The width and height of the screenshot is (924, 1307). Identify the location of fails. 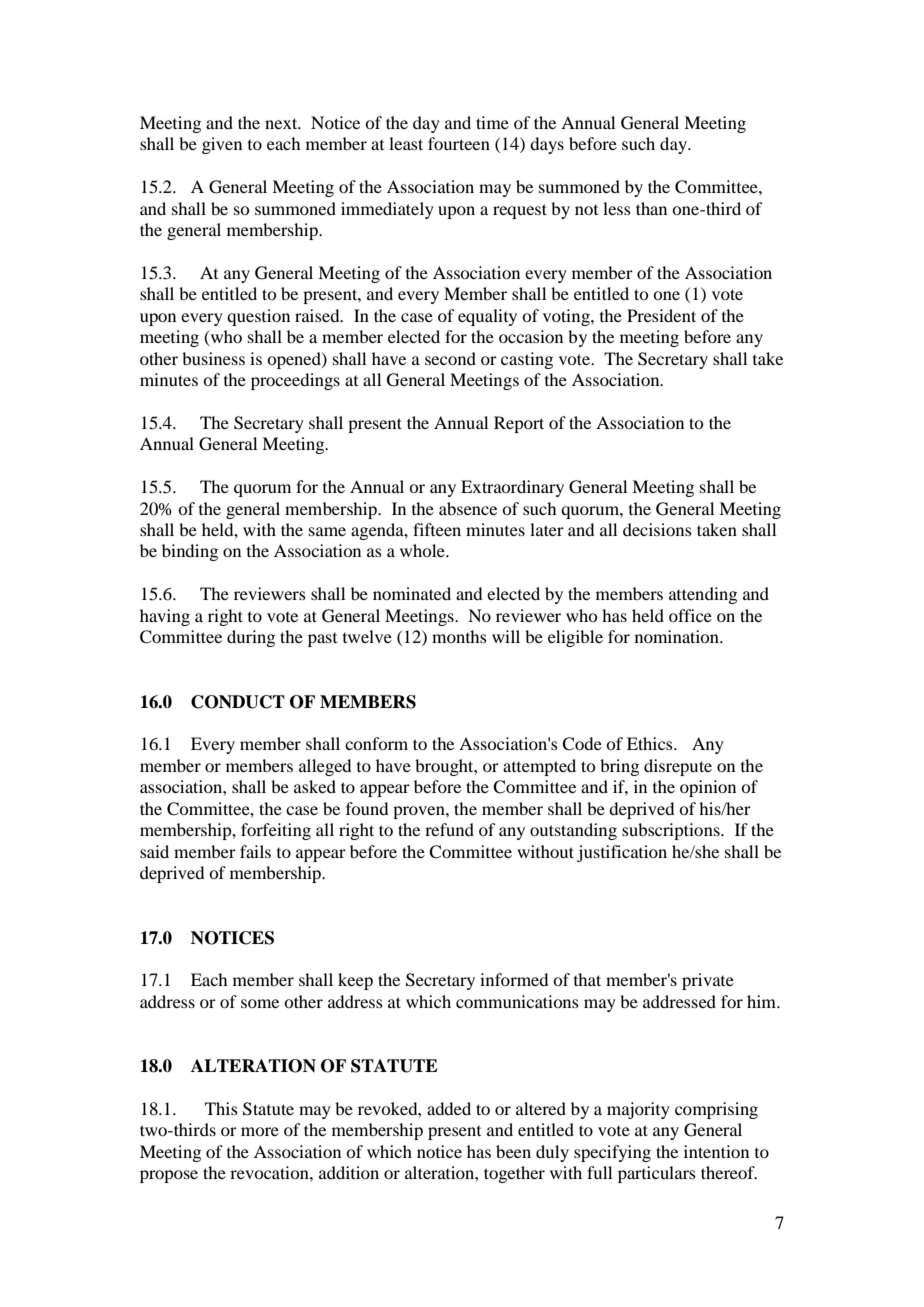
(255, 851).
